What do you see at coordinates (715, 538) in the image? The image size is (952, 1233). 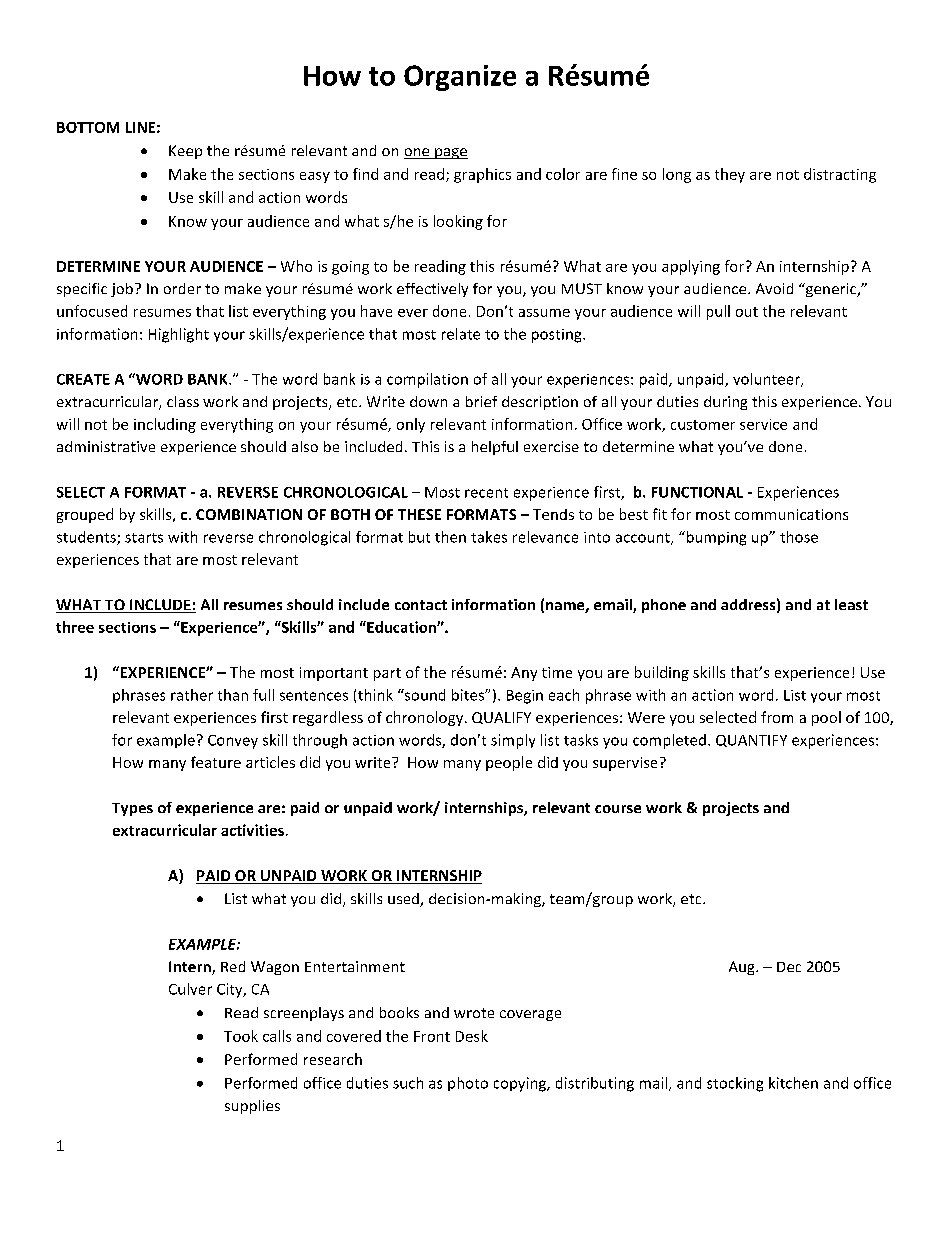 I see `bumping` at bounding box center [715, 538].
